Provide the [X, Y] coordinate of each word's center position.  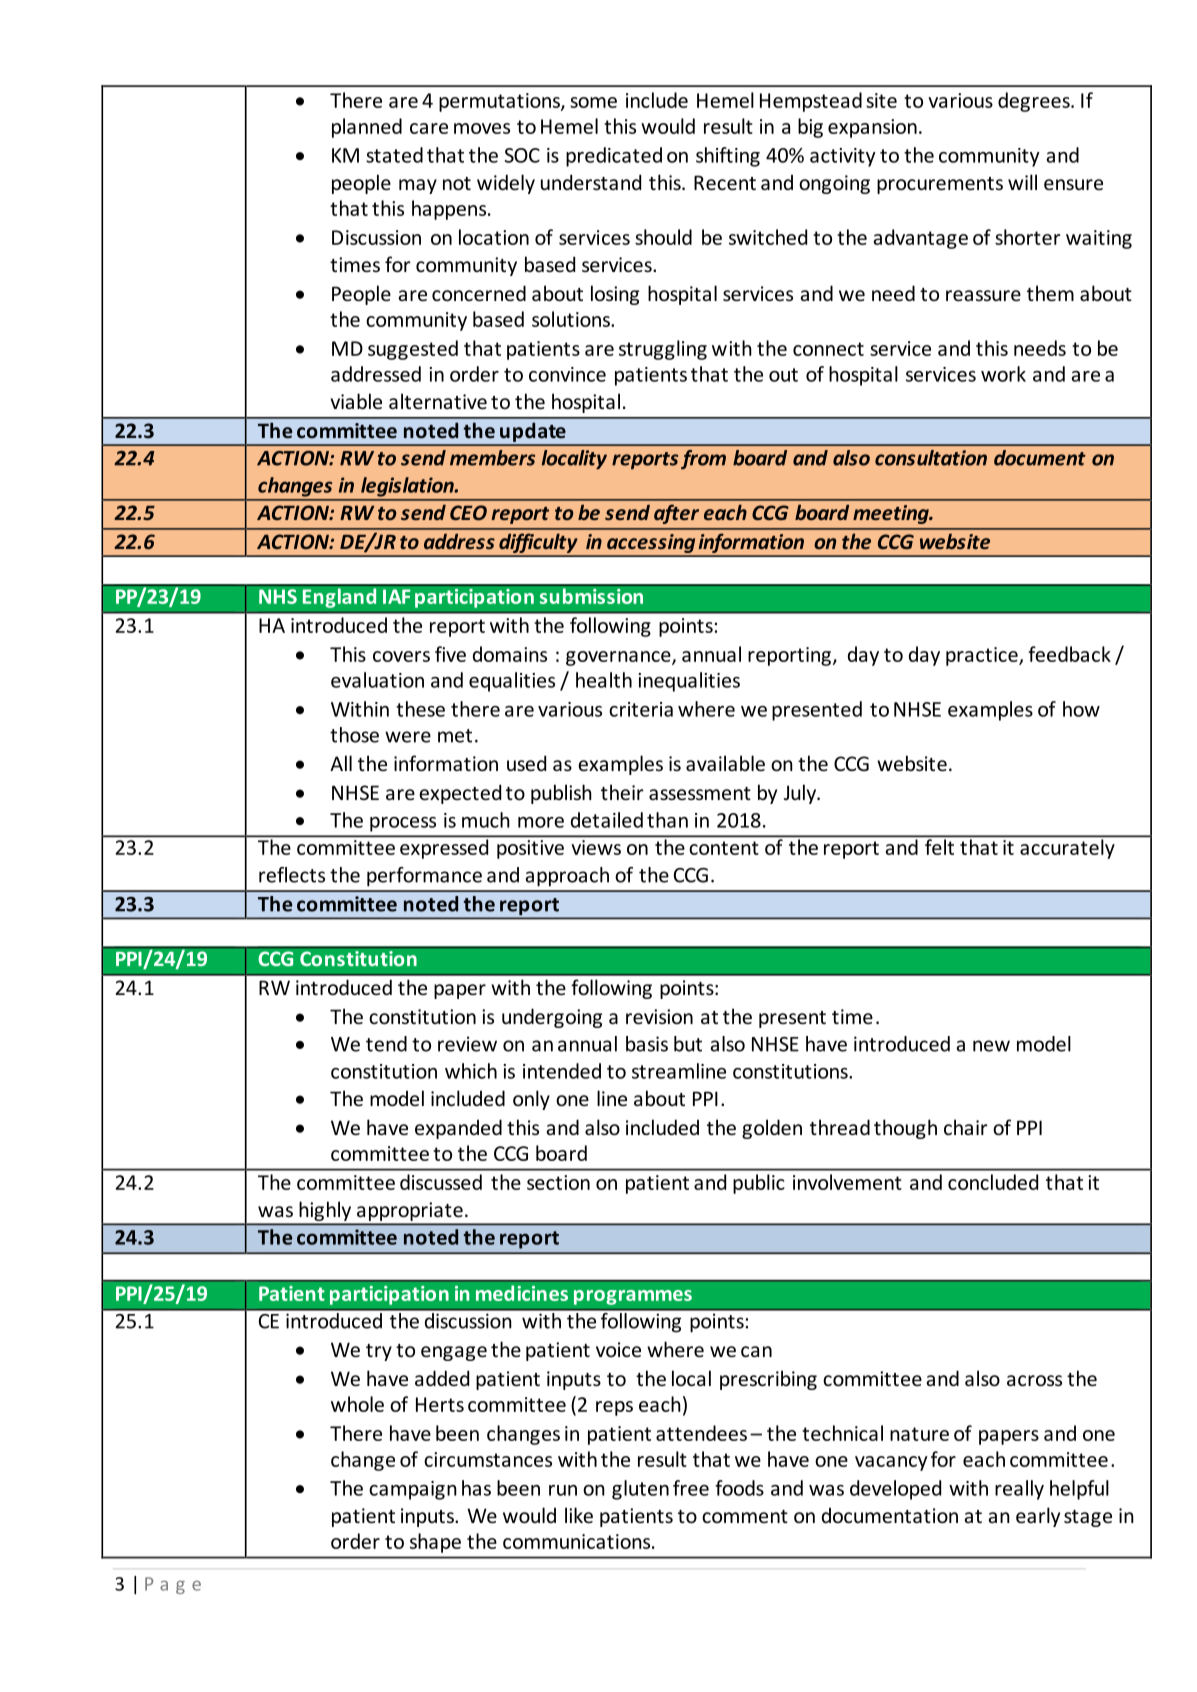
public [759, 1184]
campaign [413, 1490]
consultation [931, 458]
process [403, 824]
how [1081, 709]
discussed [441, 1182]
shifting [728, 157]
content [724, 848]
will [1022, 182]
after [676, 514]
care [429, 128]
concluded [993, 1182]
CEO [468, 512]
